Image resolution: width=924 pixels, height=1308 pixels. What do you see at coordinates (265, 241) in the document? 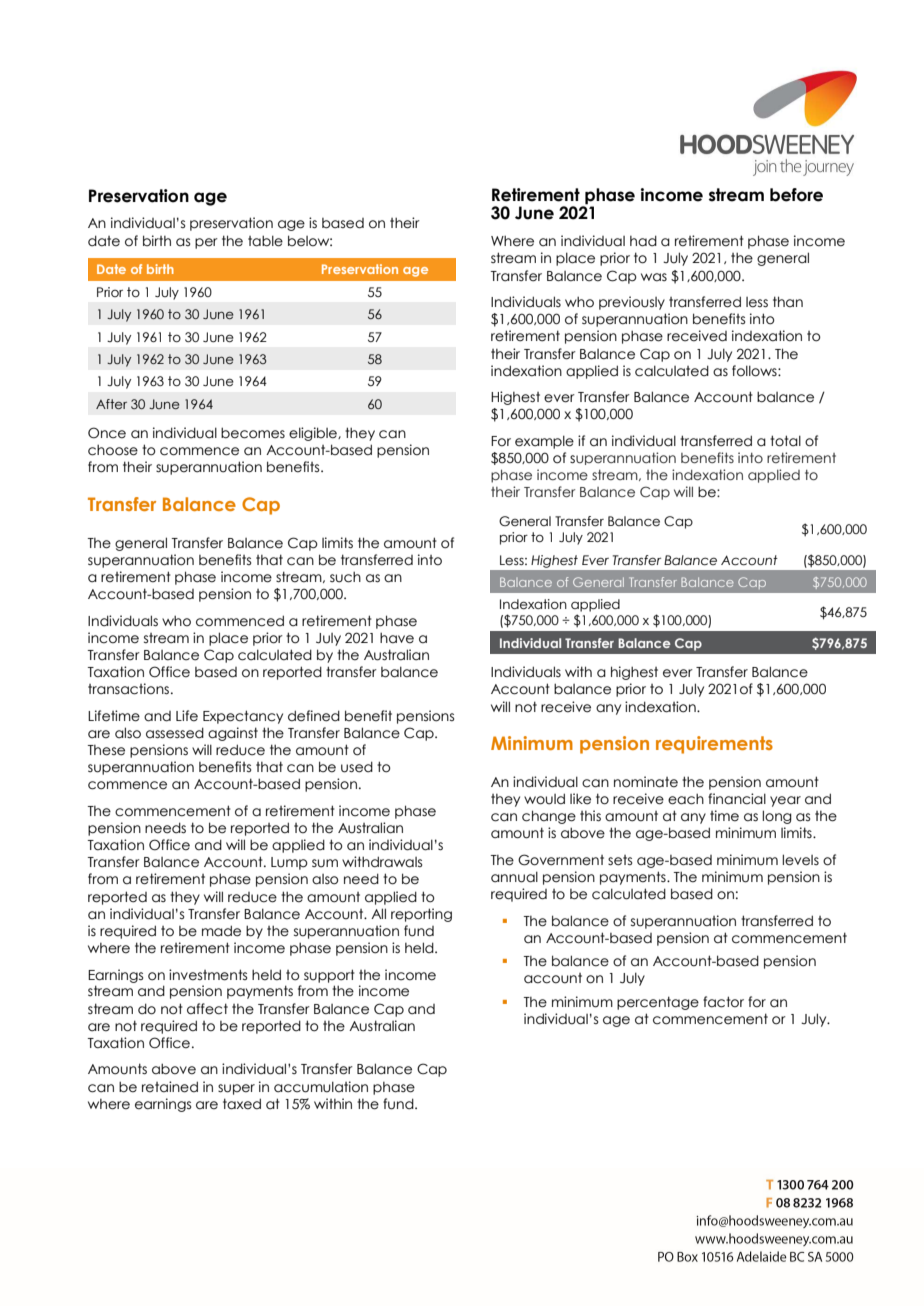
I see `table` at bounding box center [265, 241].
